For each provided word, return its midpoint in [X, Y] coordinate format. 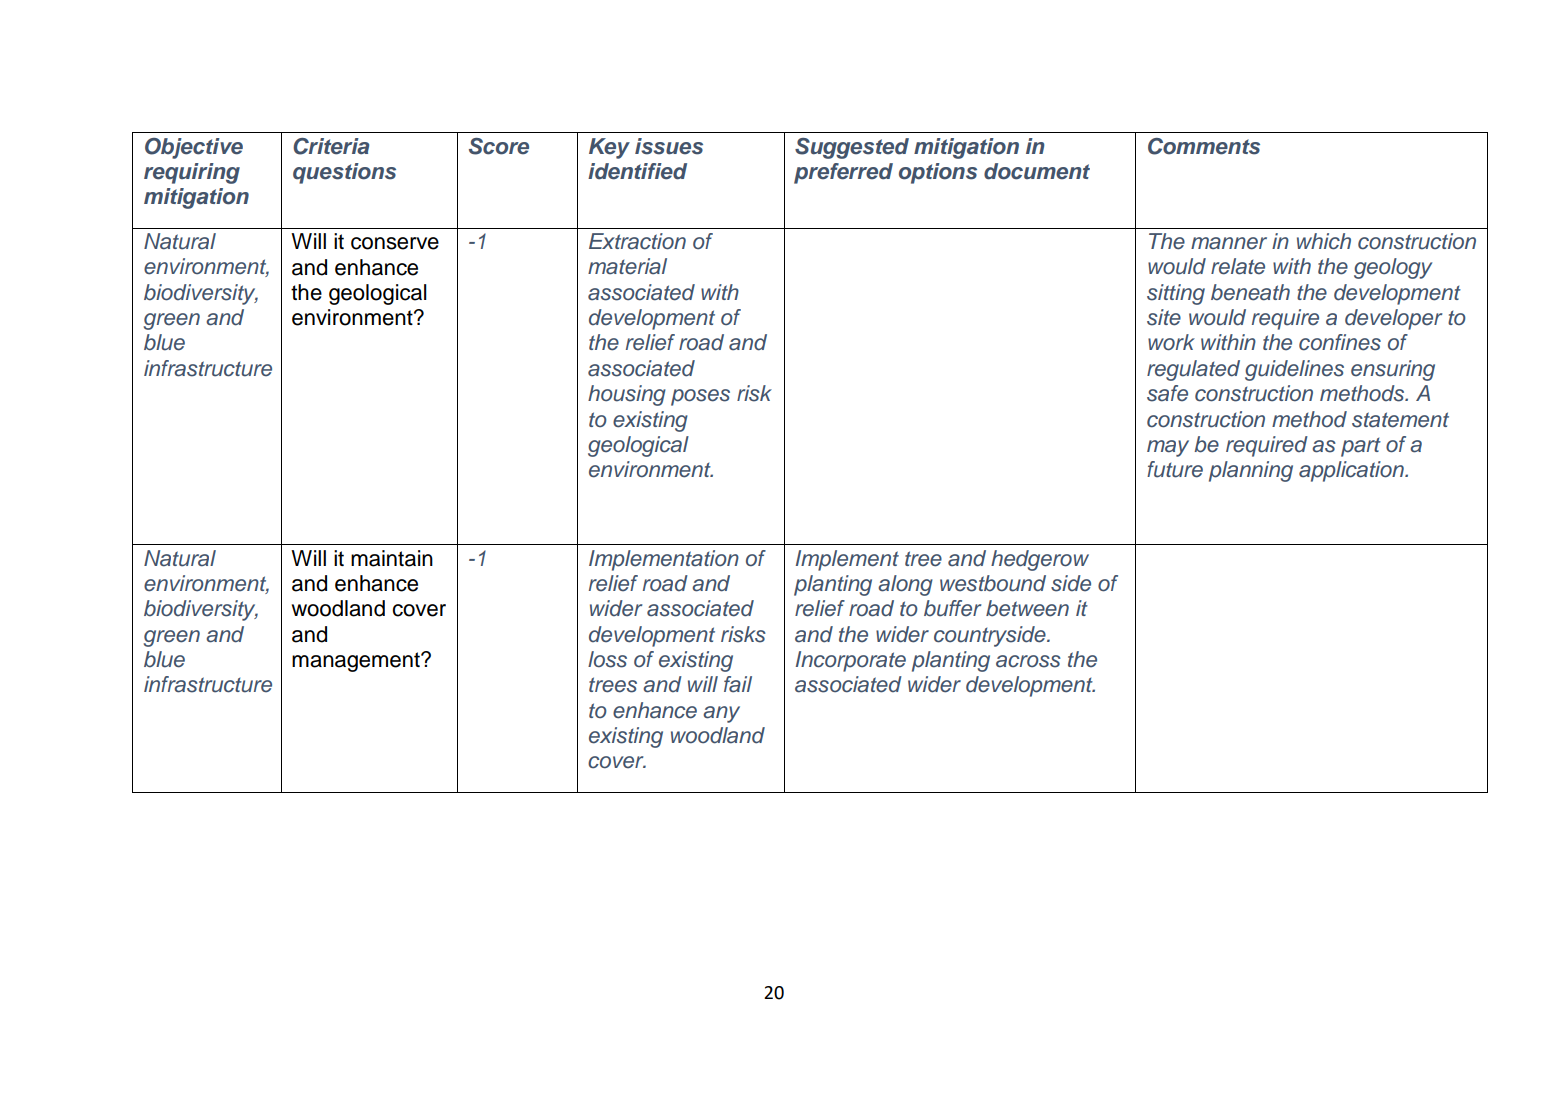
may [1168, 448]
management [357, 662]
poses [700, 397]
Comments [1204, 146]
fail [738, 684]
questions [344, 173]
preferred [843, 173]
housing [627, 395]
